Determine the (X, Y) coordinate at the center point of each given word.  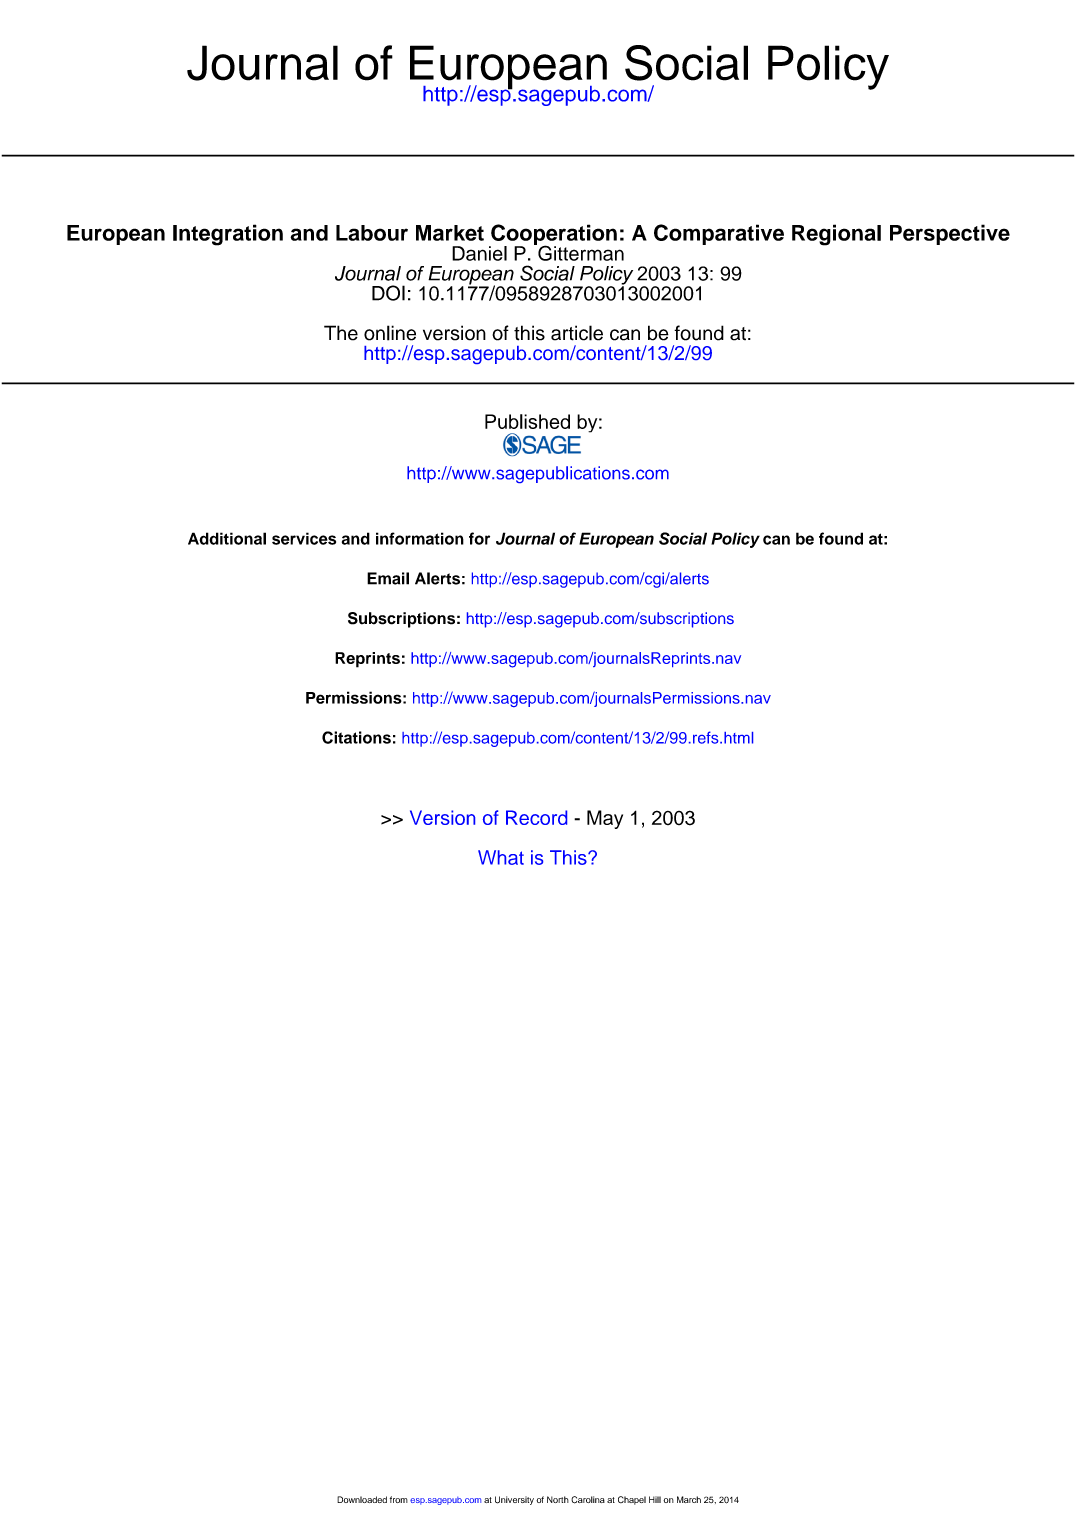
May (605, 819)
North (558, 1499)
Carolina (588, 1500)
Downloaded (362, 1499)
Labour (372, 233)
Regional (836, 235)
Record (536, 817)
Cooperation (553, 236)
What (501, 857)
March (689, 1499)
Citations (356, 737)
